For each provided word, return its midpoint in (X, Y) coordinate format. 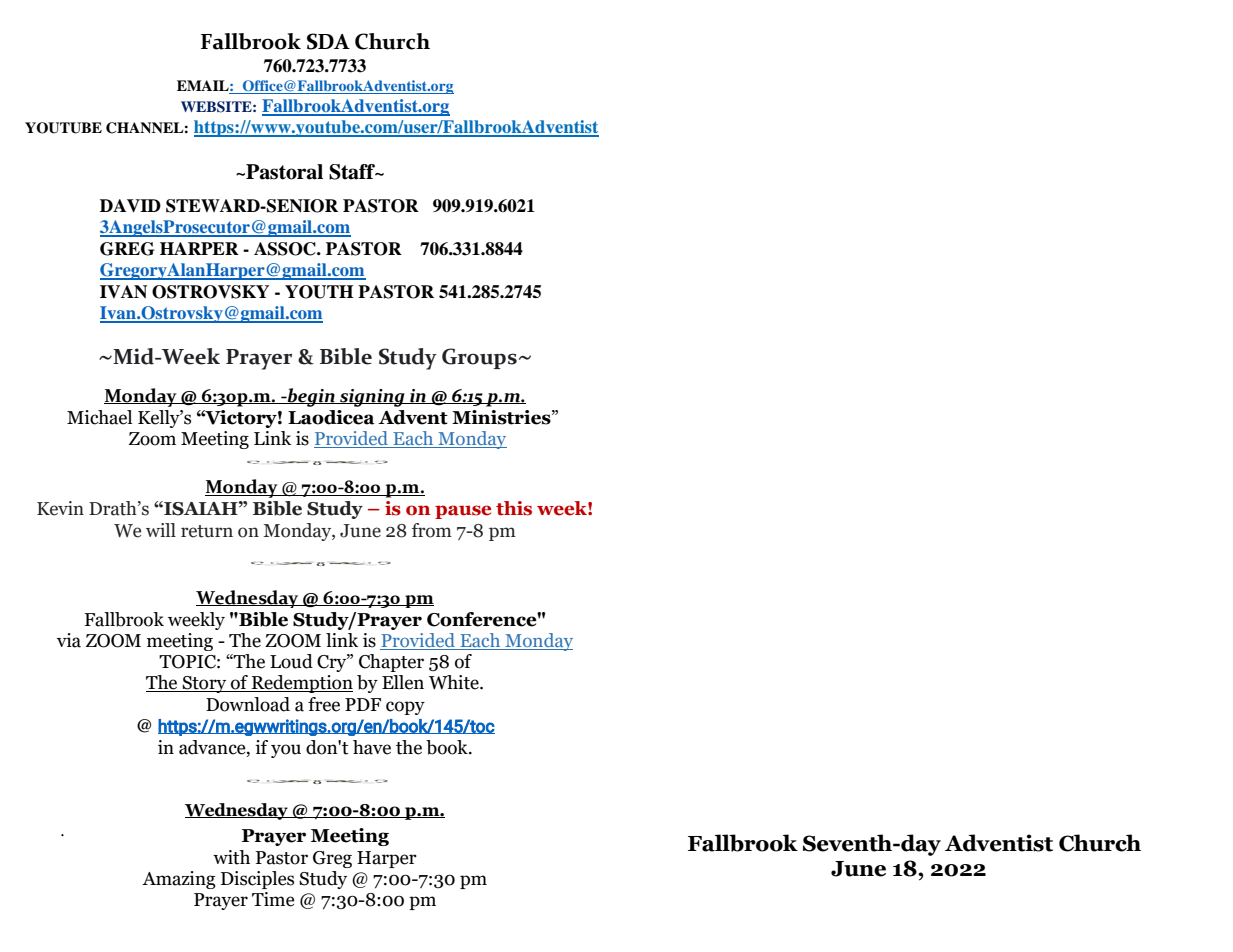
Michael (99, 417)
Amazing (179, 880)
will (161, 530)
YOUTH (319, 292)
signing (372, 398)
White (455, 682)
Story (204, 684)
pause (463, 512)
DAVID (130, 206)
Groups (479, 358)
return (207, 531)
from (432, 530)
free (324, 704)
